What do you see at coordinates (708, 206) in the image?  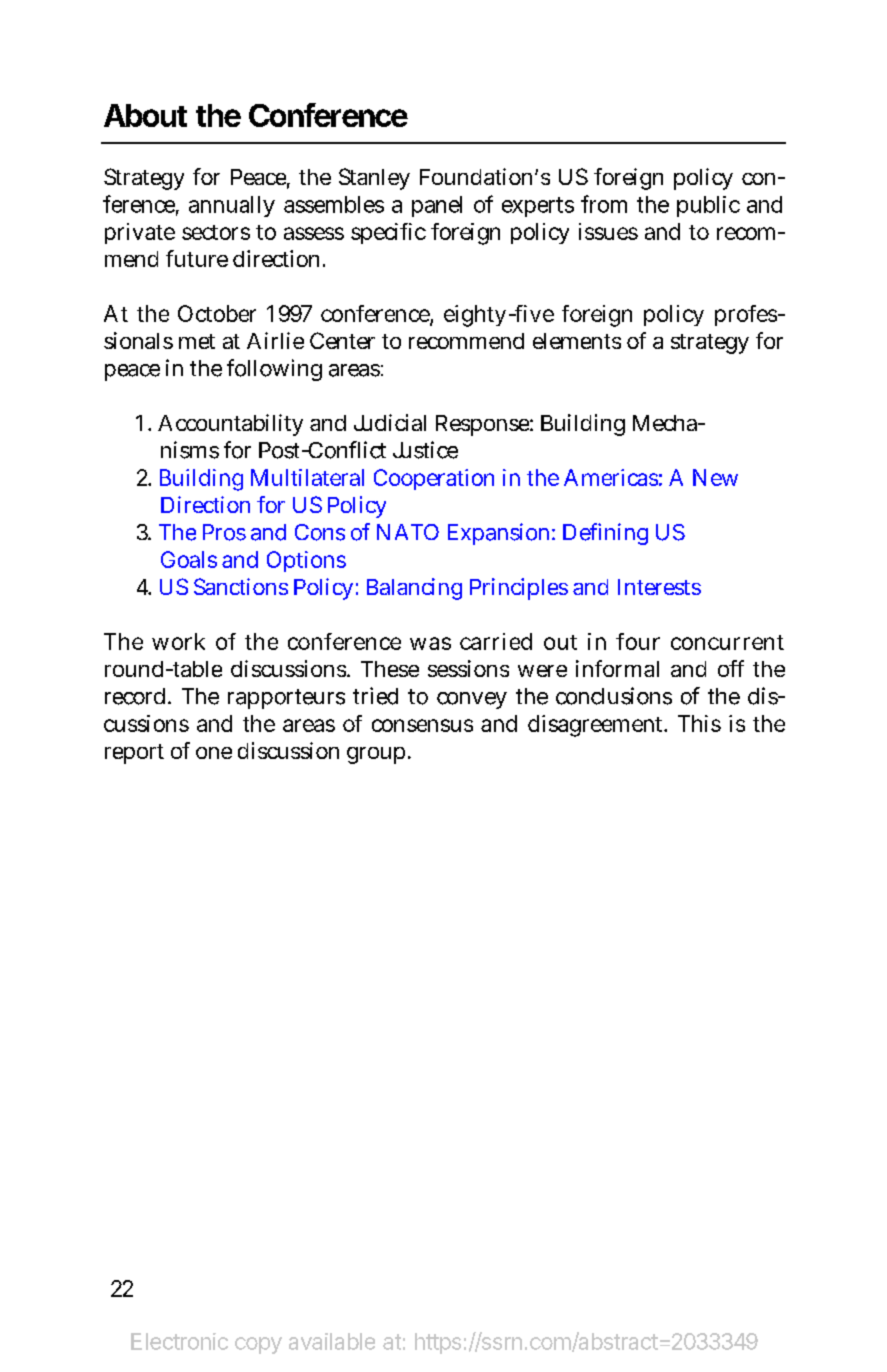 I see `public` at bounding box center [708, 206].
